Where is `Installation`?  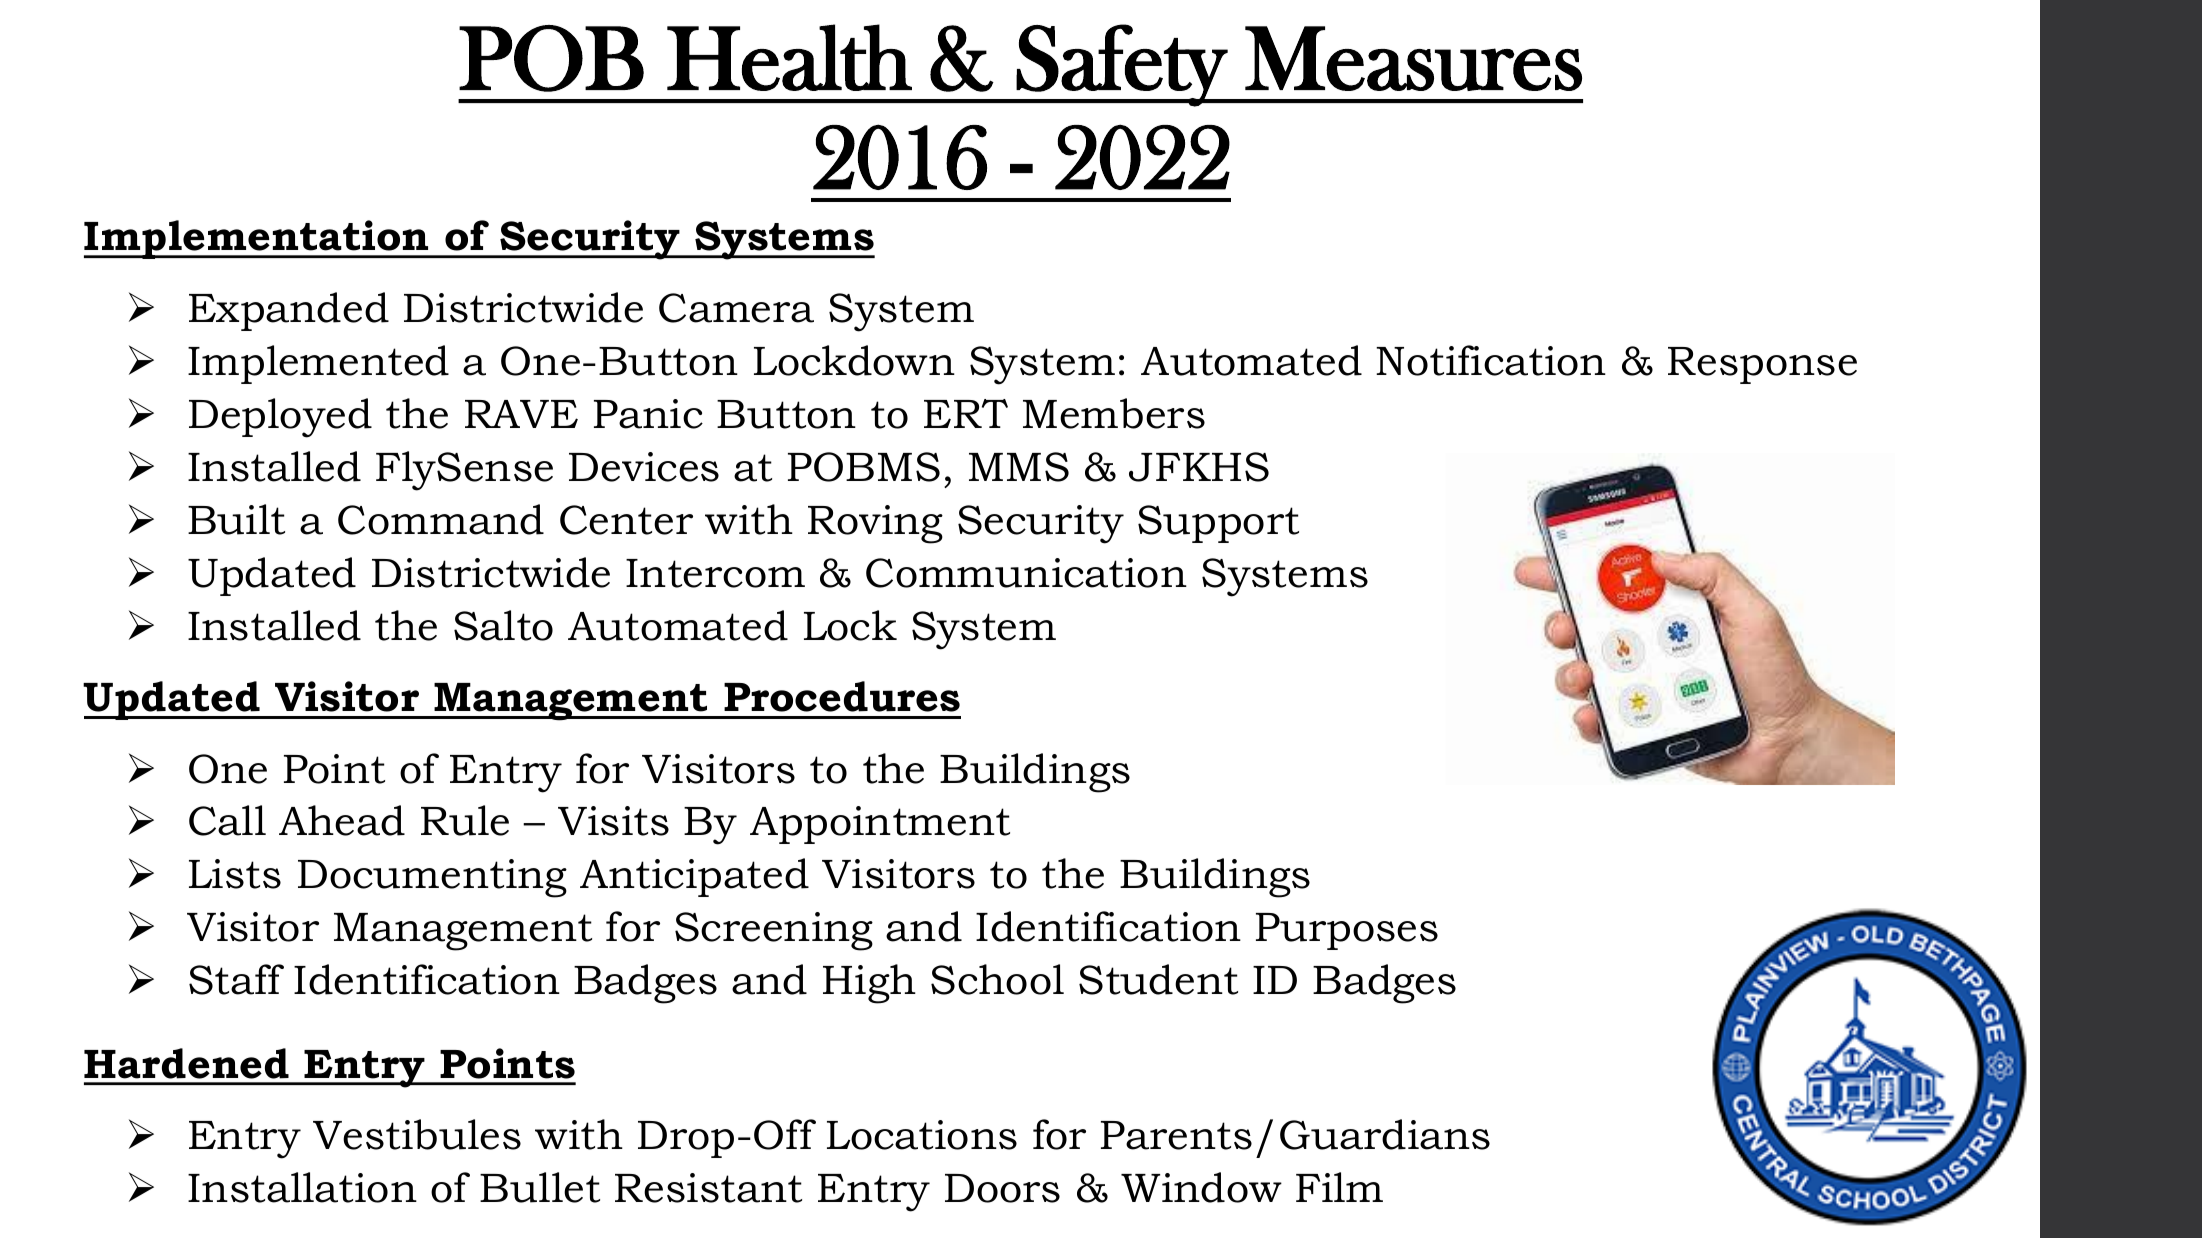 Installation is located at coordinates (302, 1187).
